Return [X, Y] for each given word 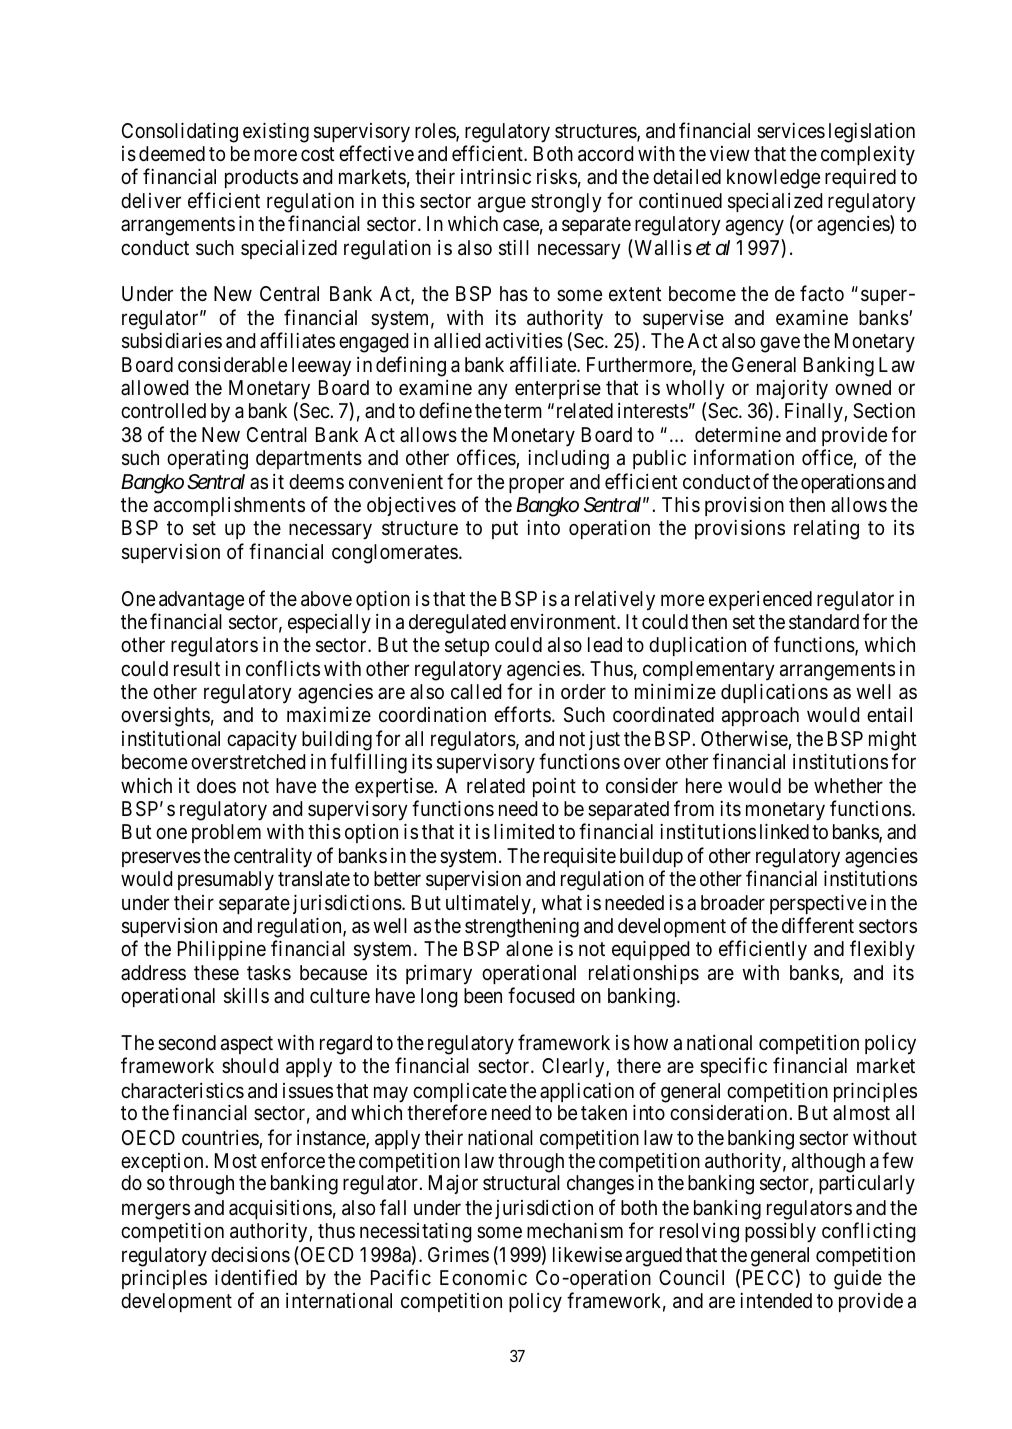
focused [541, 995]
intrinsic [496, 176]
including [568, 460]
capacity [262, 741]
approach [760, 716]
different [818, 925]
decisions [250, 1255]
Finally [815, 413]
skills [246, 996]
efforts [522, 714]
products [261, 178]
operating [207, 459]
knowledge [773, 179]
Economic [483, 1277]
